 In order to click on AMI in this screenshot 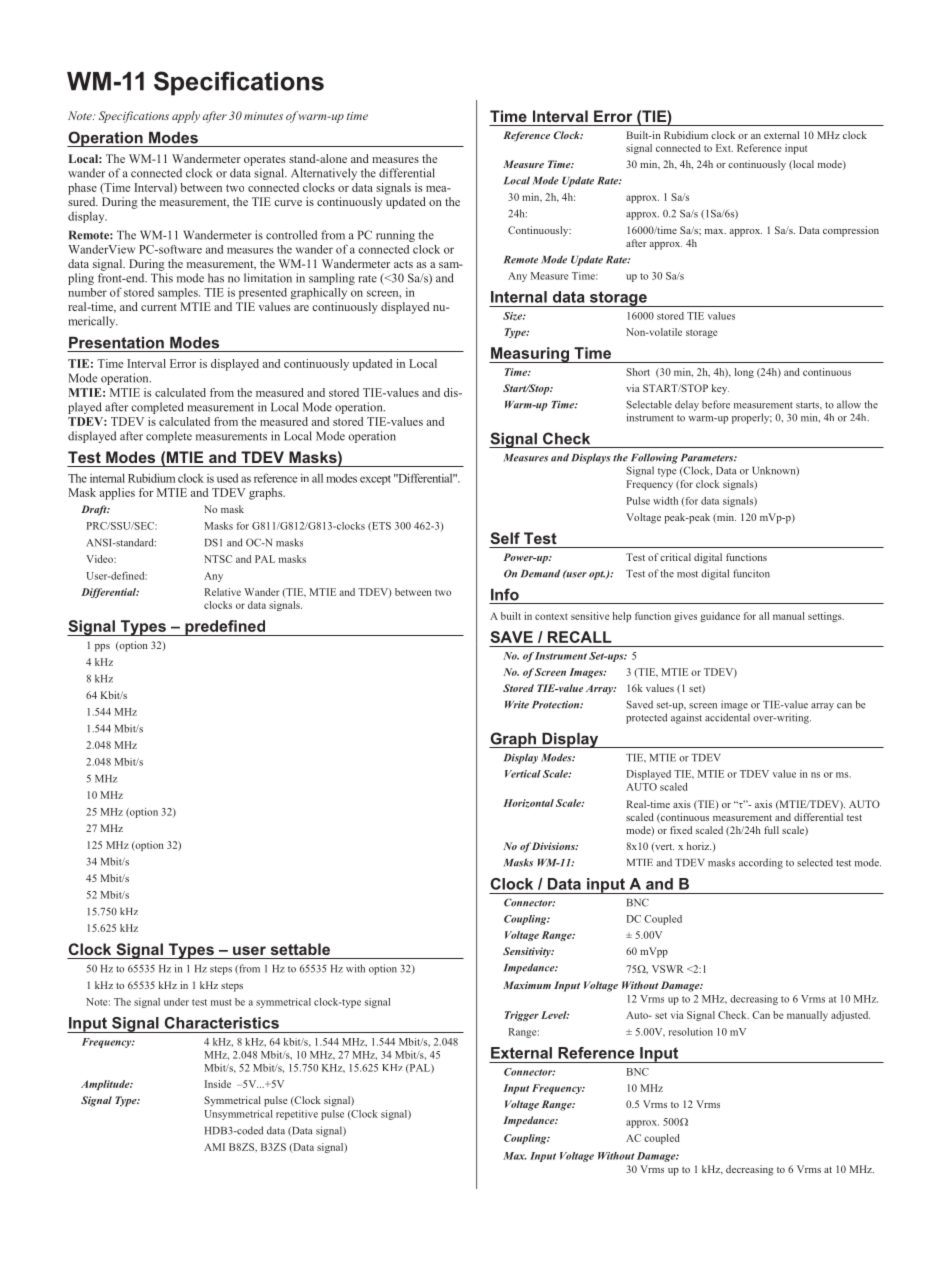, I will do `click(214, 1147)`.
